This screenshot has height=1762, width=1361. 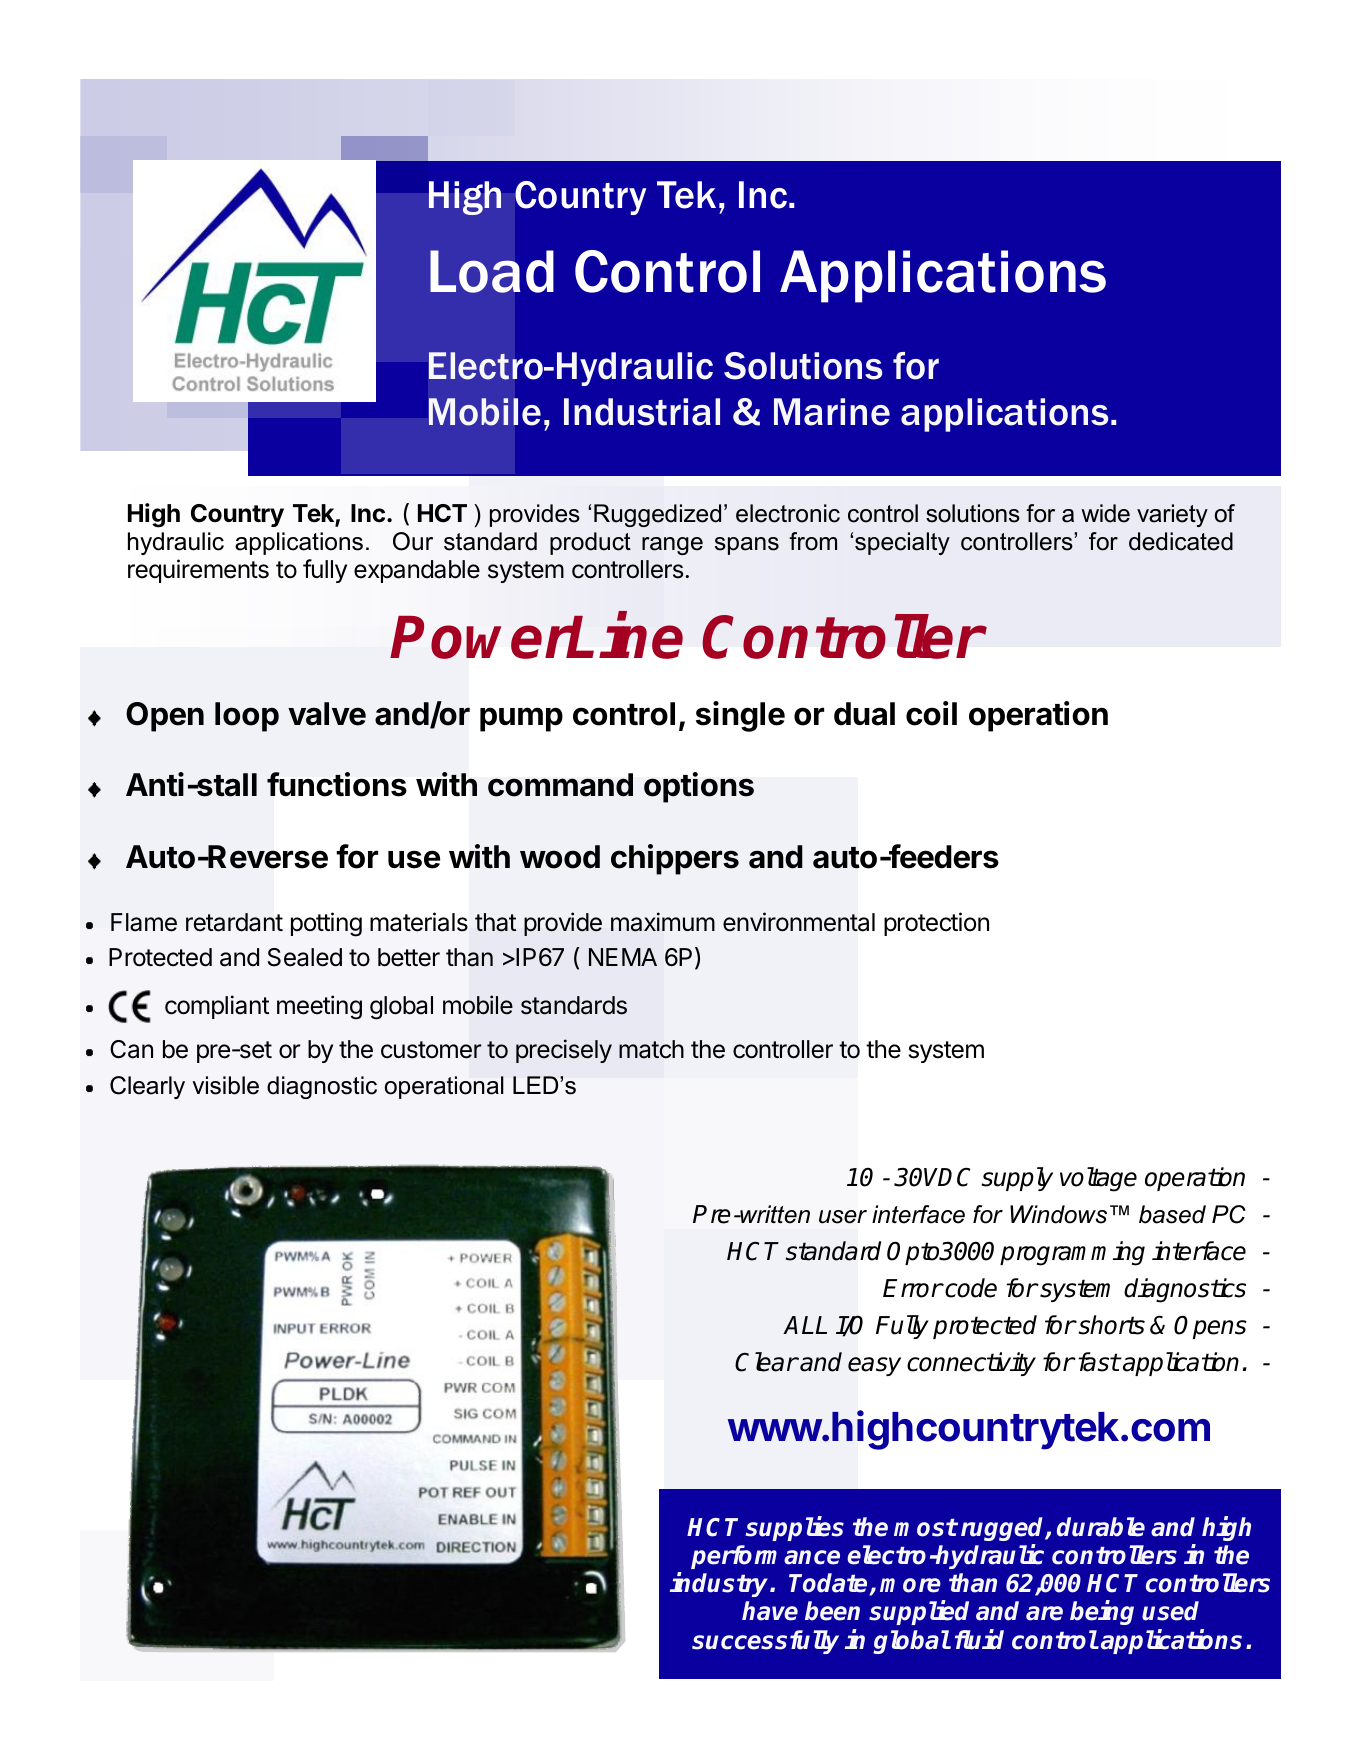 I want to click on Load, so click(x=491, y=271).
